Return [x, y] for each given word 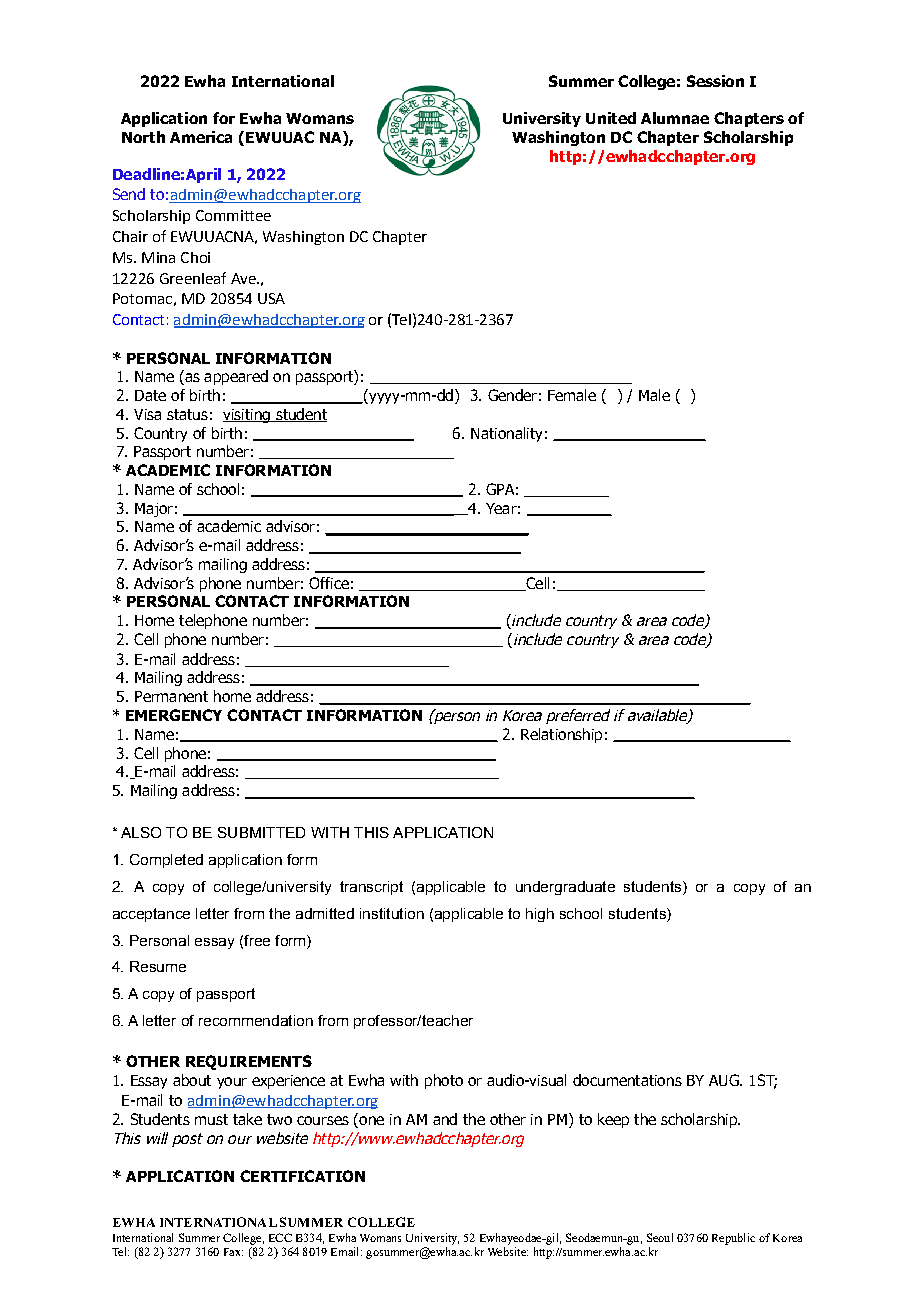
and [445, 1119]
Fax [233, 1252]
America [201, 137]
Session [715, 81]
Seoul [660, 1237]
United [611, 118]
